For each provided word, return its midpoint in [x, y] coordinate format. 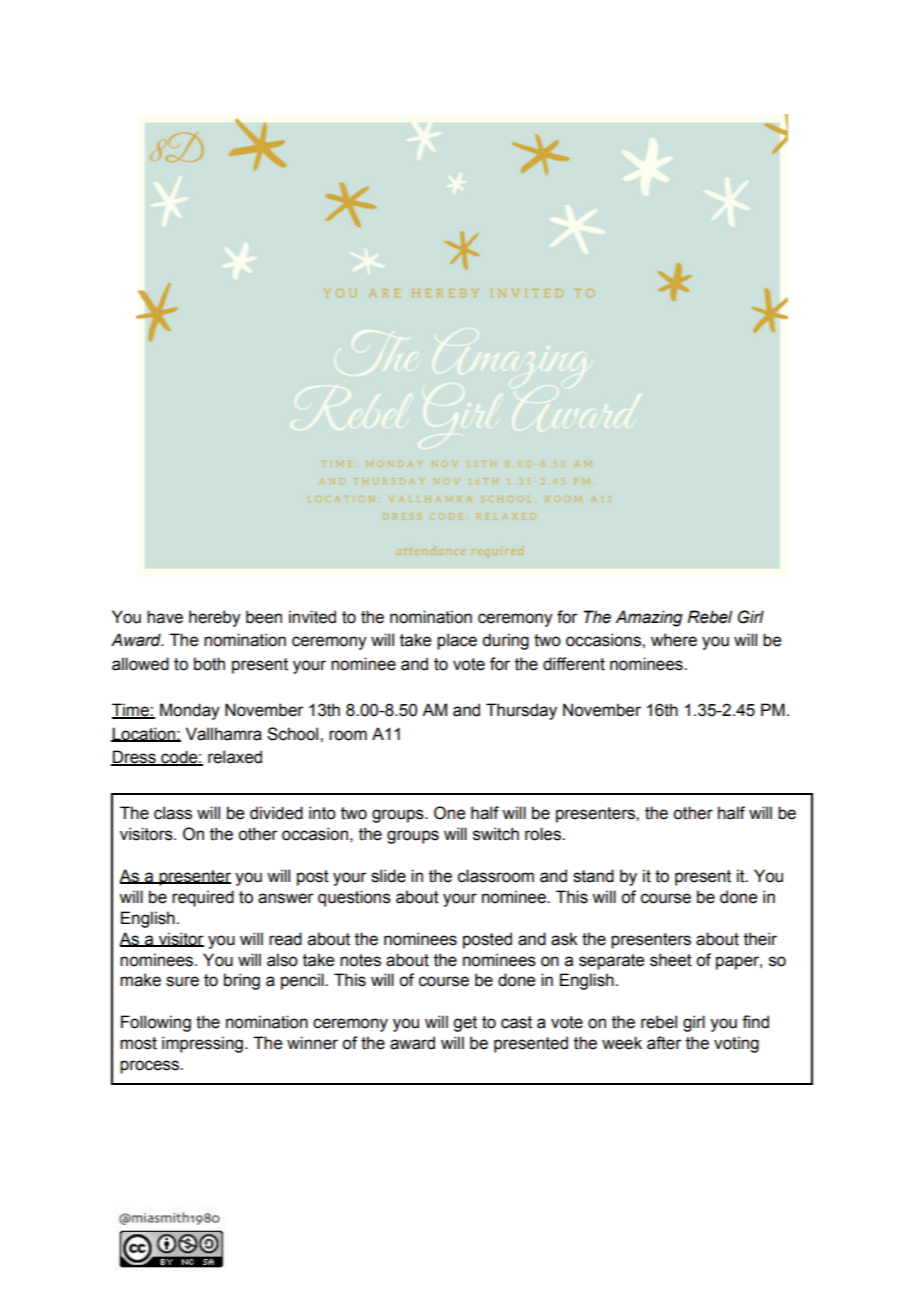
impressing [202, 1044]
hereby [215, 618]
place [457, 641]
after [664, 1043]
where [674, 640]
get [465, 1024]
